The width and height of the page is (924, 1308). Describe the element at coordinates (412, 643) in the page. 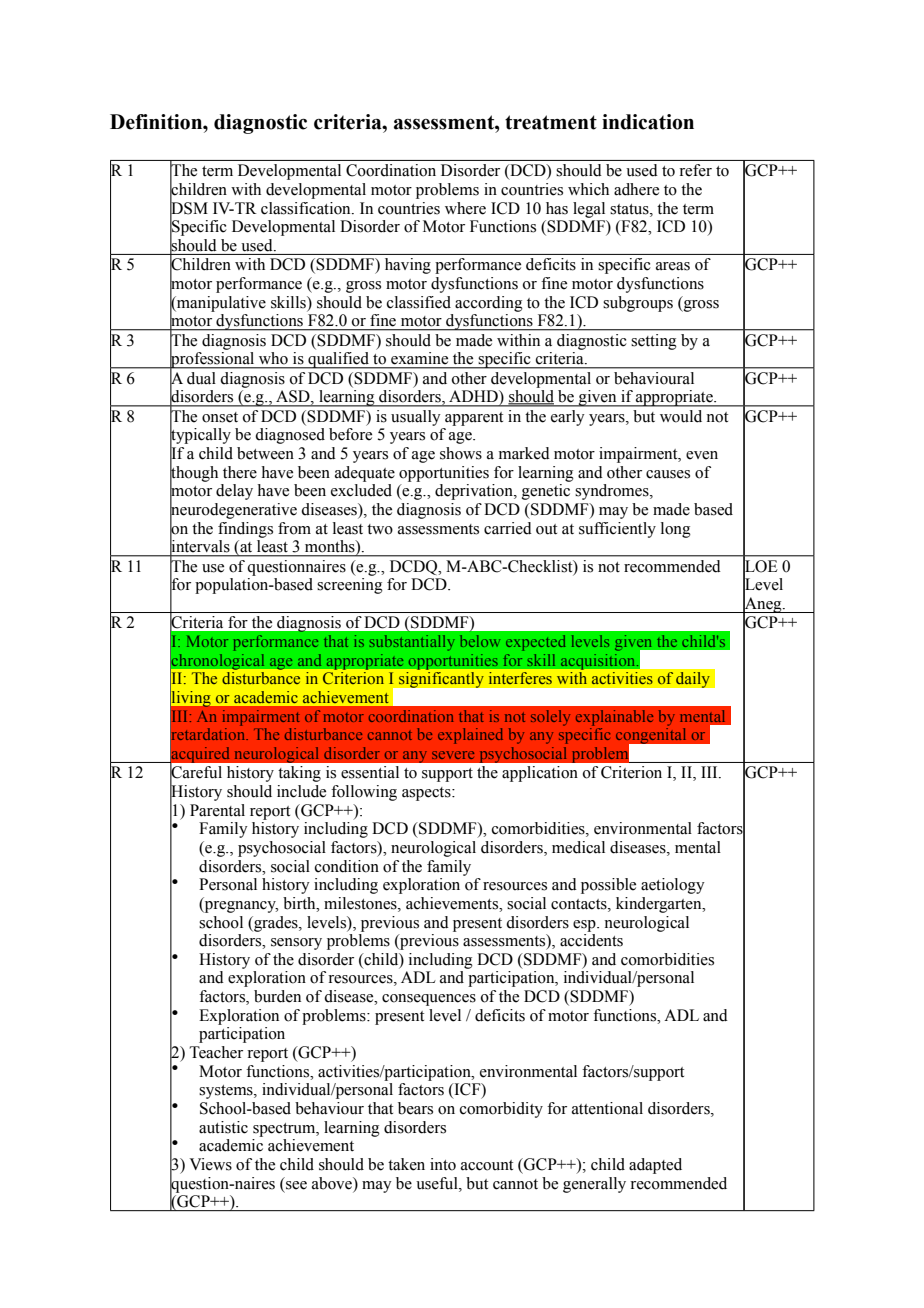

I see `substantially` at that location.
